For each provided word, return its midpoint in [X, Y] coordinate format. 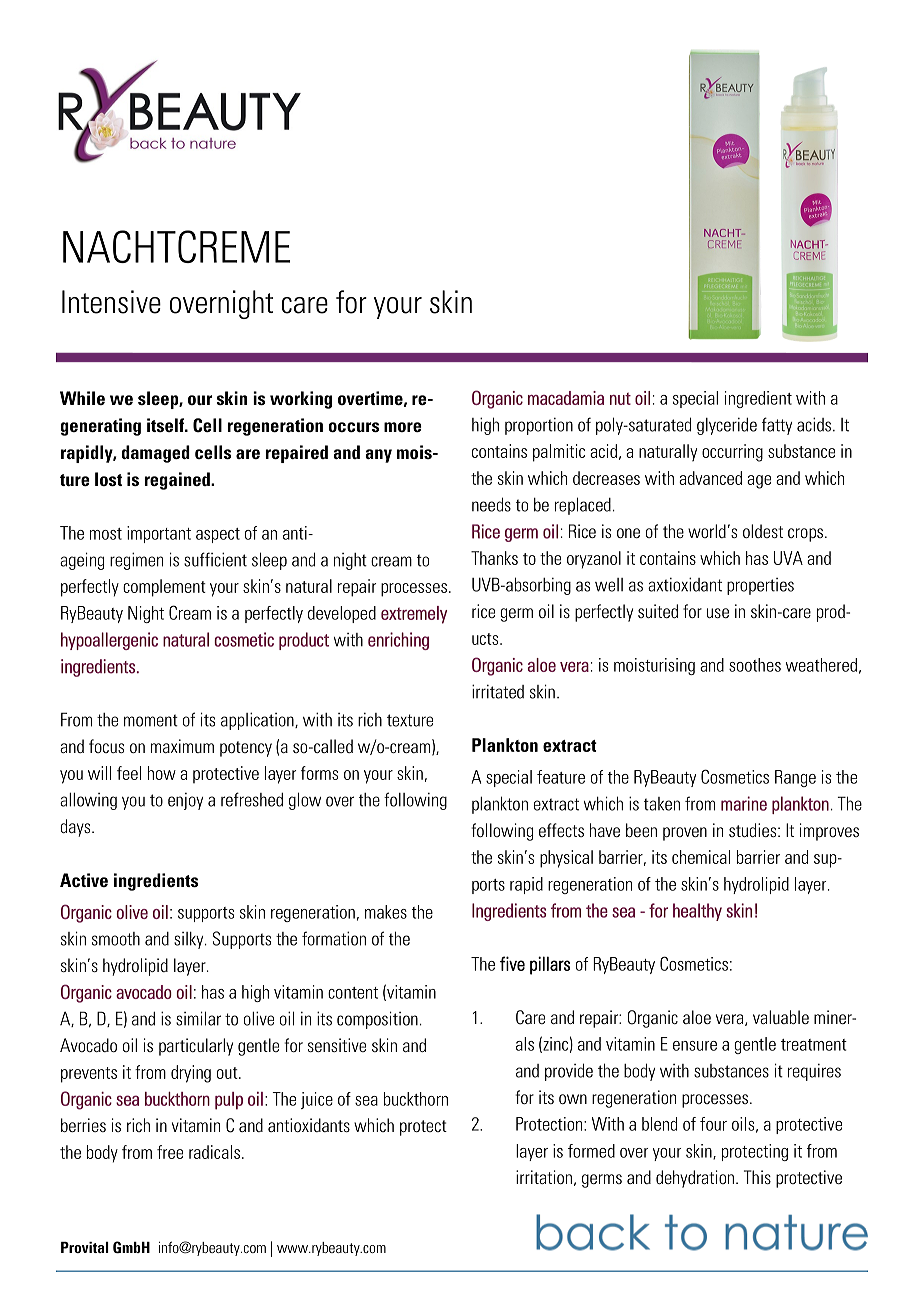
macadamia [566, 398]
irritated [498, 691]
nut [620, 399]
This [757, 1177]
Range [795, 778]
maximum [182, 746]
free [170, 1152]
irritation [544, 1177]
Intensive [111, 302]
